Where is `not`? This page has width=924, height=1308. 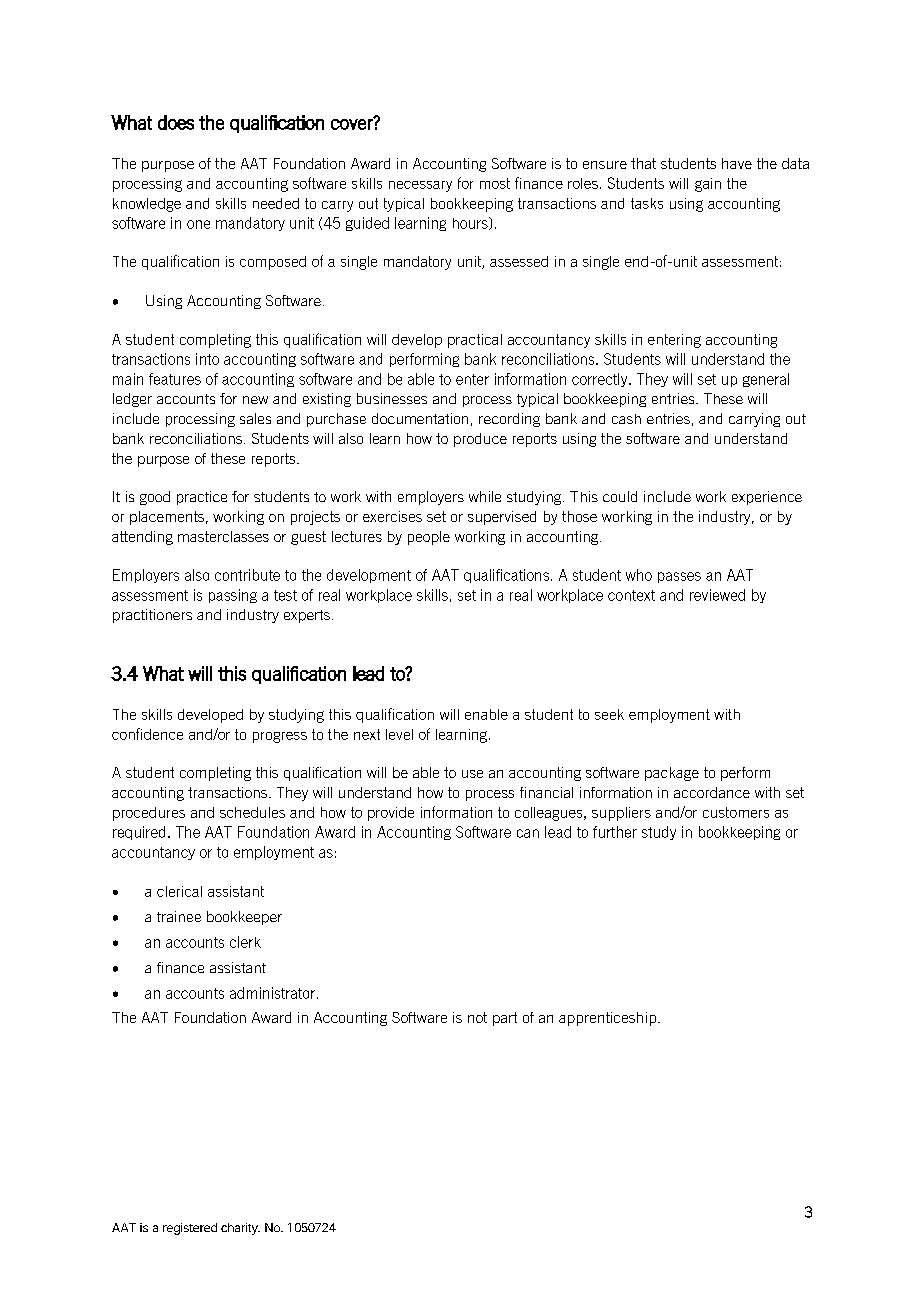 not is located at coordinates (477, 1017).
